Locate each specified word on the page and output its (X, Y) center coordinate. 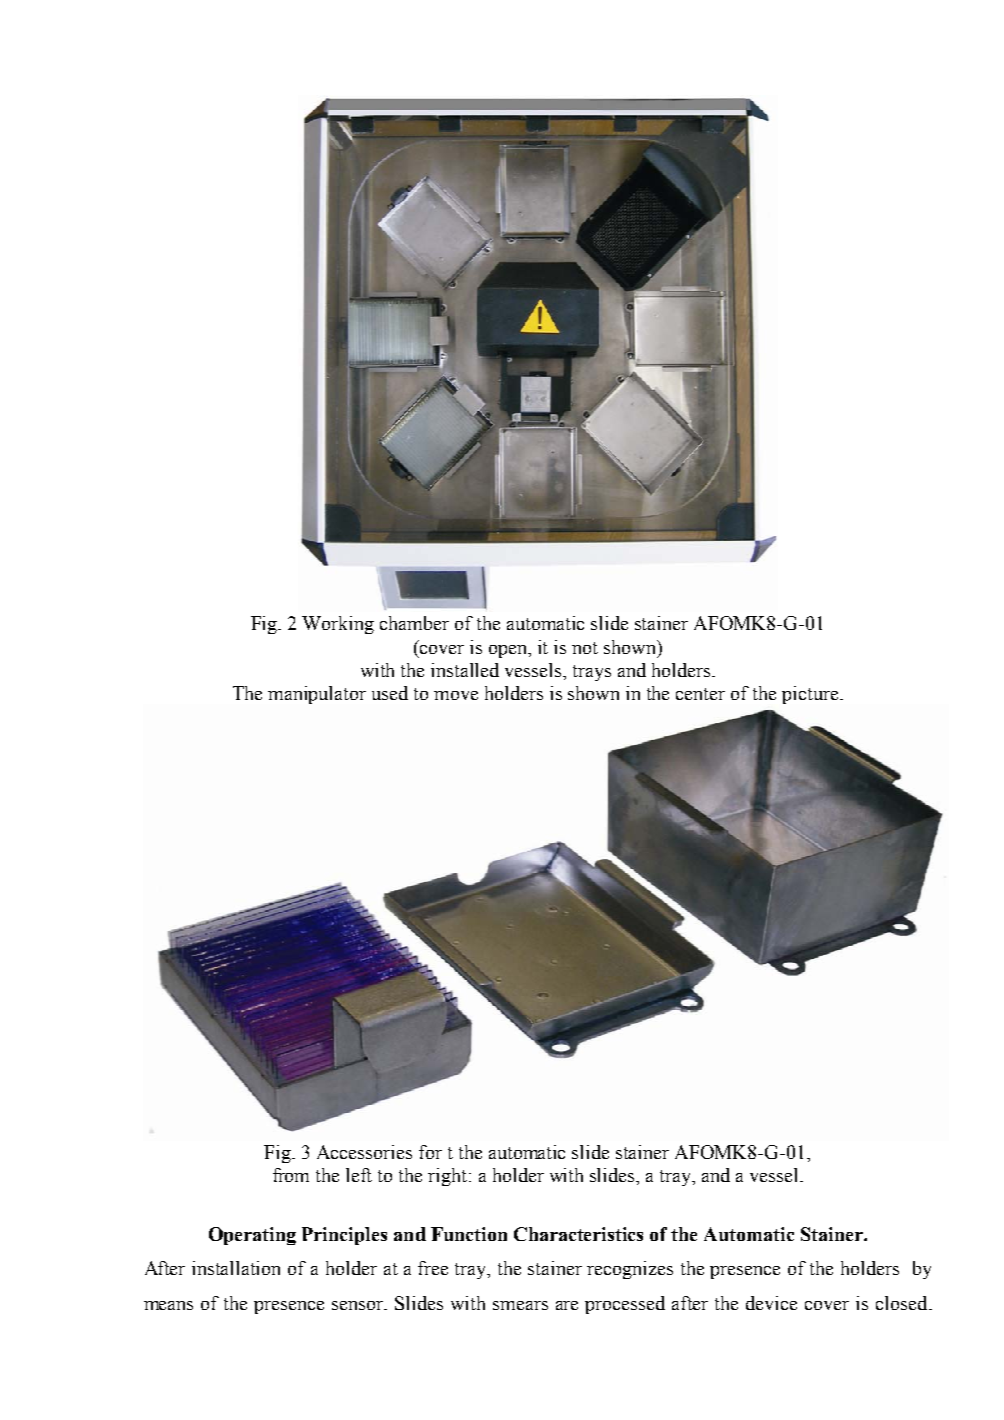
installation (236, 1268)
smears (520, 1305)
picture (811, 695)
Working (338, 625)
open (509, 651)
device (771, 1303)
